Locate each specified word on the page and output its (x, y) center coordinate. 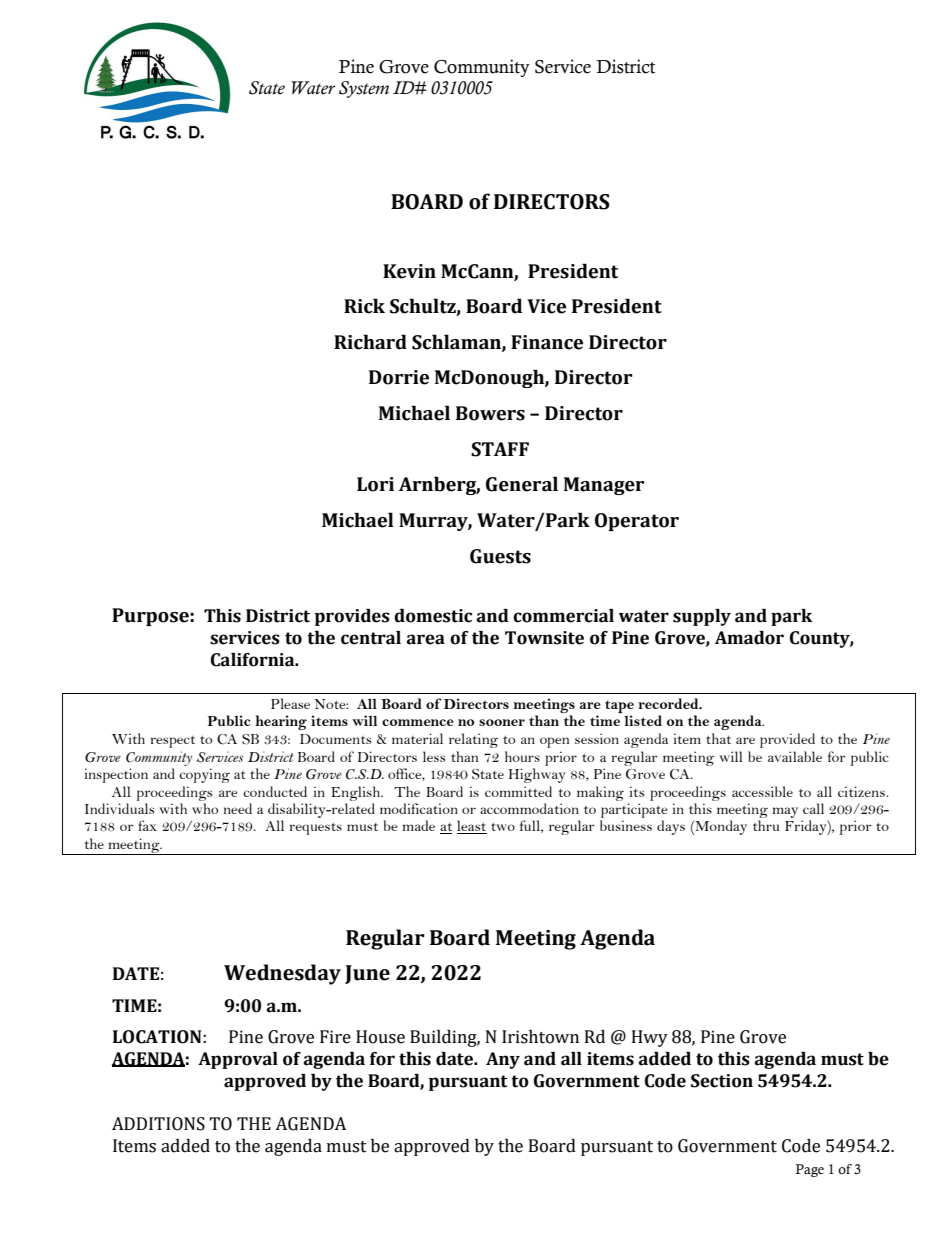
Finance (547, 342)
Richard (370, 342)
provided (787, 740)
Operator (637, 522)
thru (766, 825)
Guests (500, 556)
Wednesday (282, 974)
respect (173, 742)
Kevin (409, 271)
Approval (238, 1060)
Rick (364, 306)
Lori (375, 484)
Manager (604, 486)
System (364, 89)
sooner (502, 722)
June (367, 974)
